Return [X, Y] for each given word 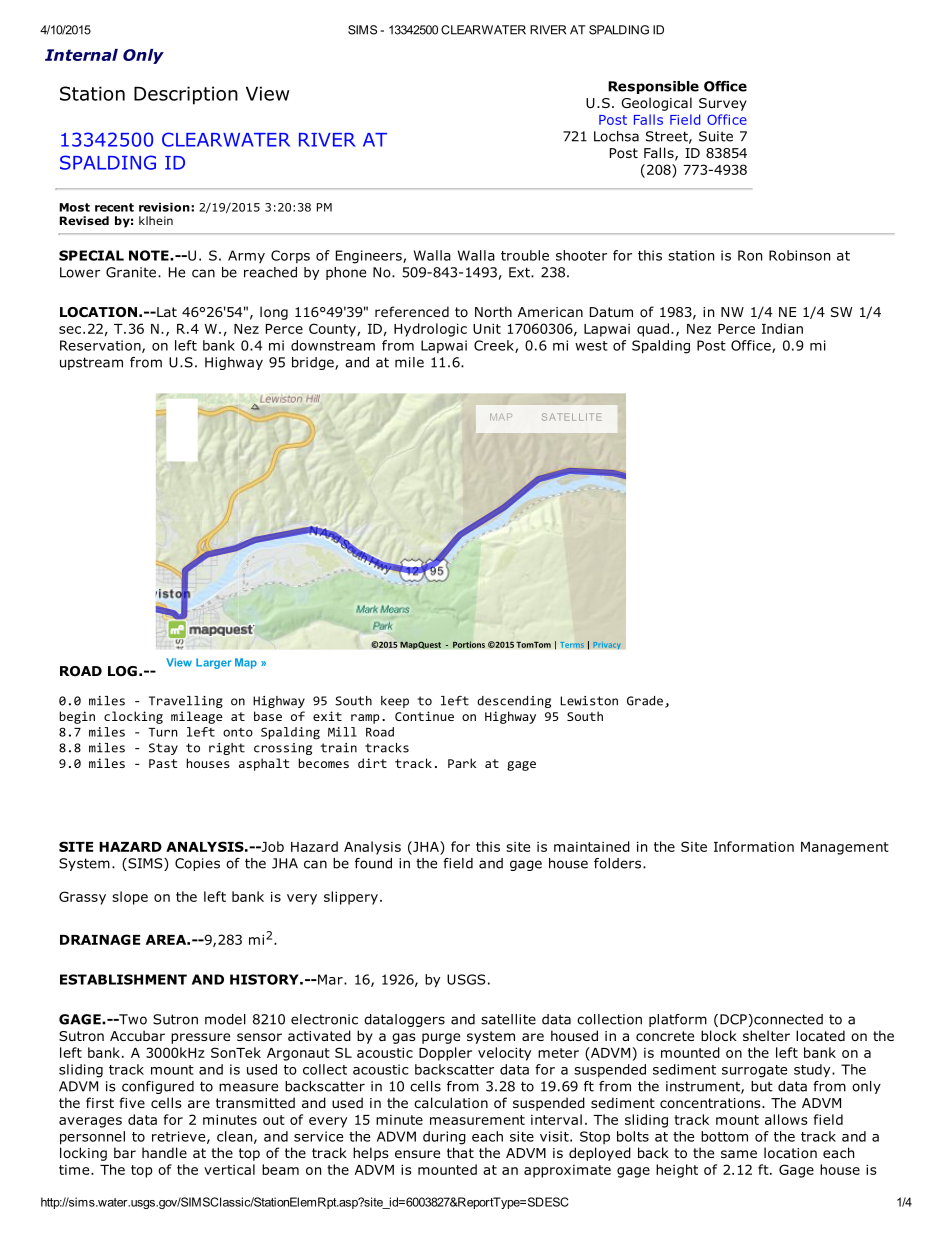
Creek [495, 346]
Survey [723, 104]
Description [186, 95]
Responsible [653, 87]
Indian [782, 328]
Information [754, 846]
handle [164, 1152]
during [444, 1138]
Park [462, 763]
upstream [91, 363]
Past [163, 763]
